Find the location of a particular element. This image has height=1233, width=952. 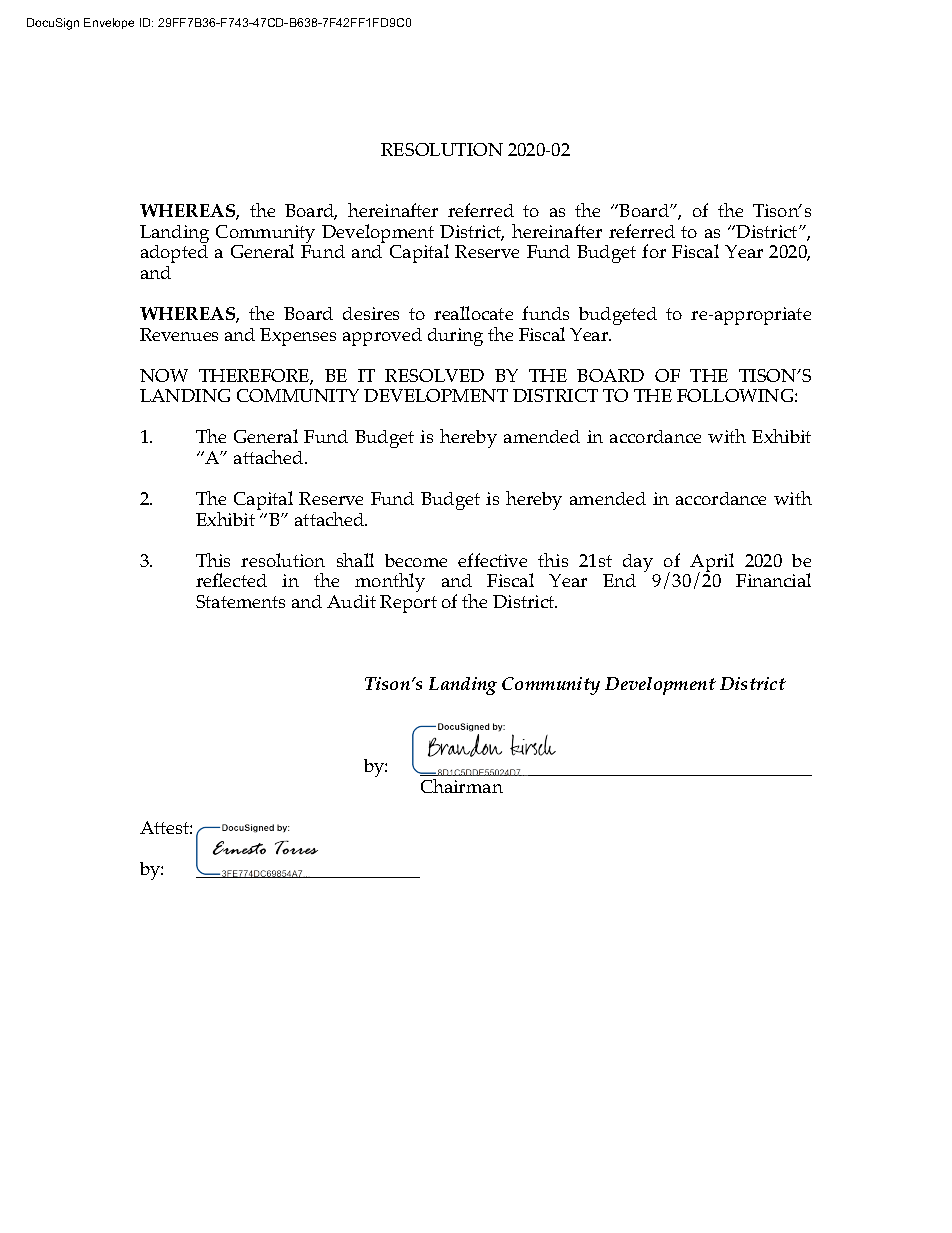

during is located at coordinates (455, 337).
